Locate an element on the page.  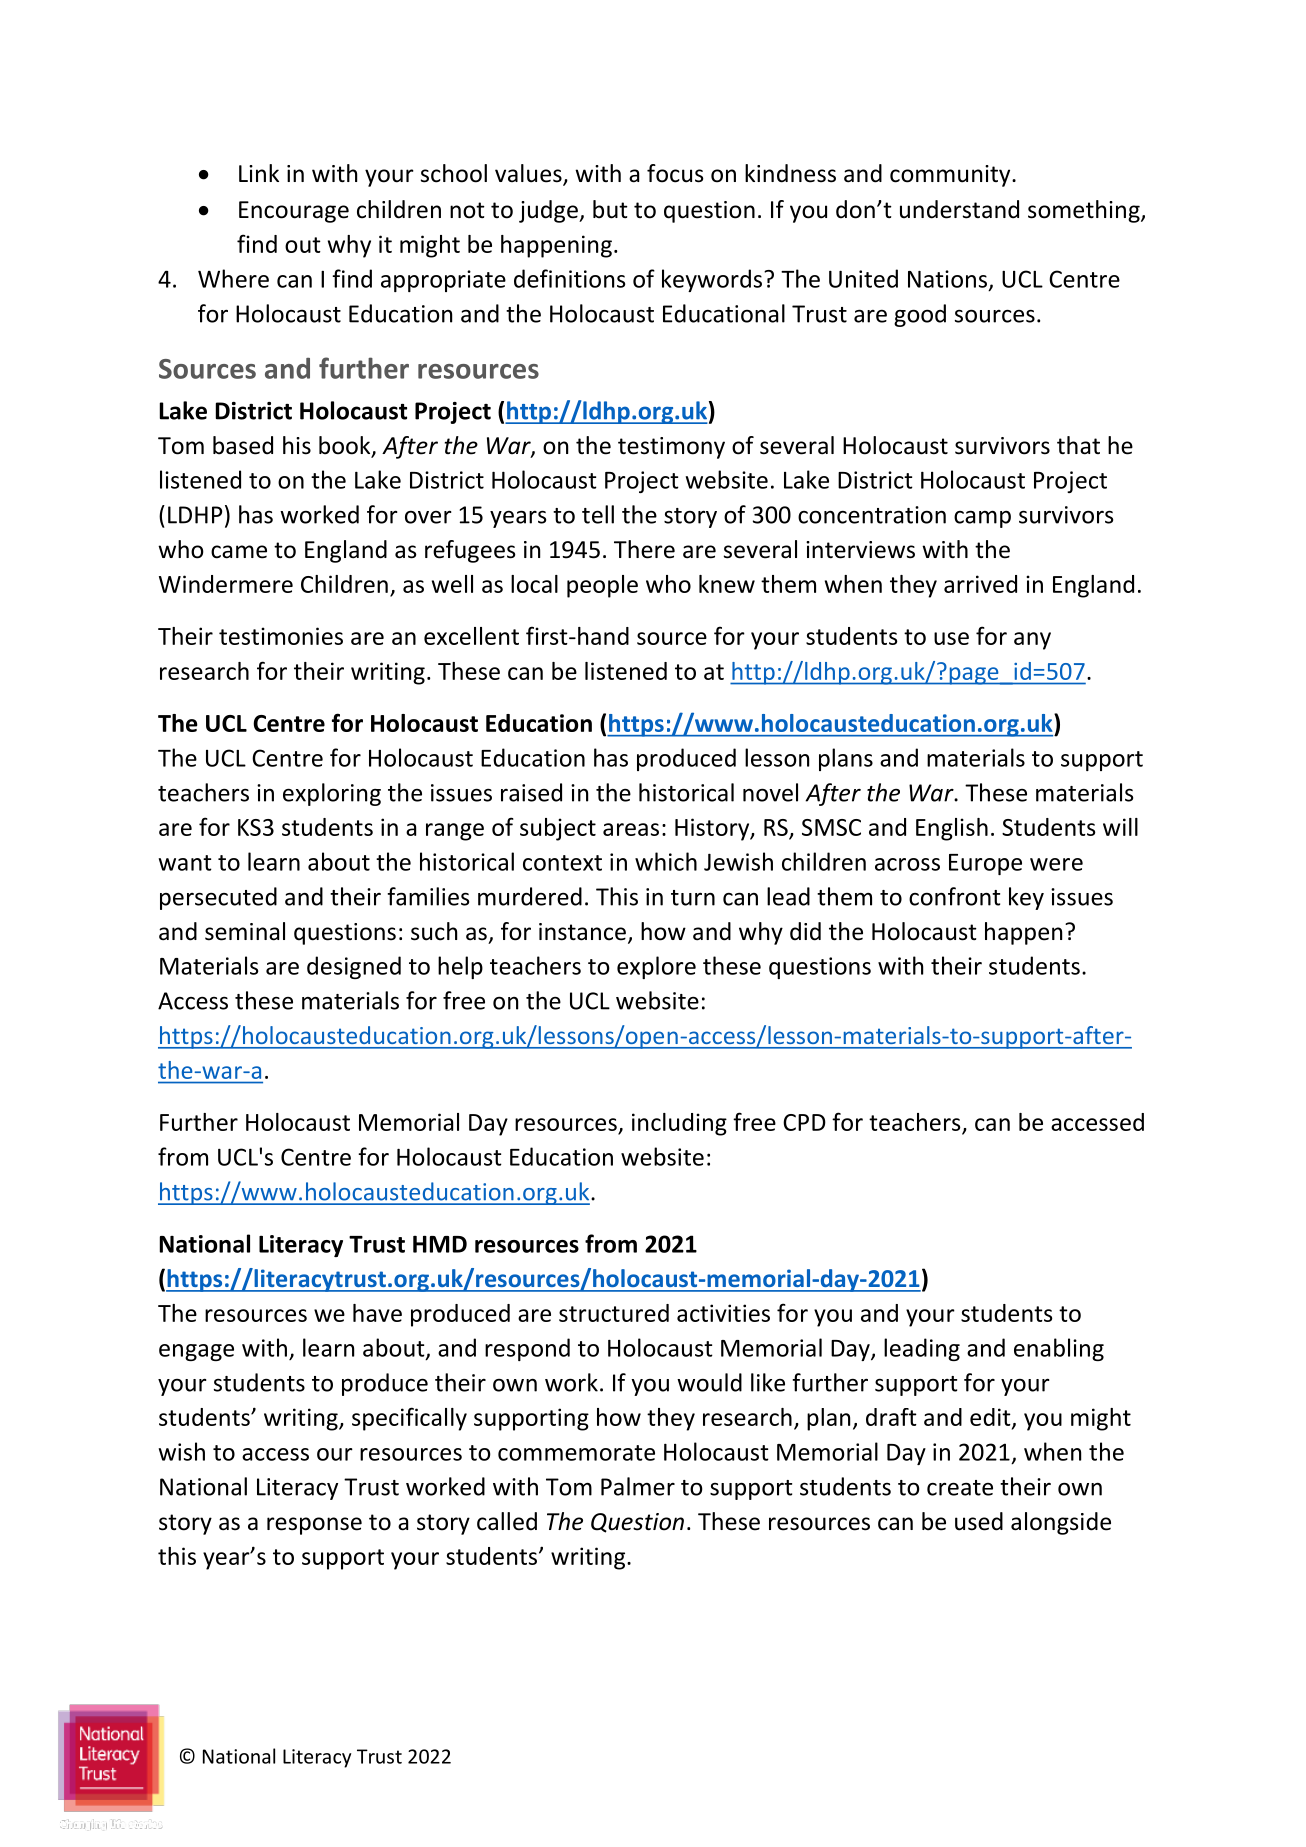
testimonies is located at coordinates (281, 636).
